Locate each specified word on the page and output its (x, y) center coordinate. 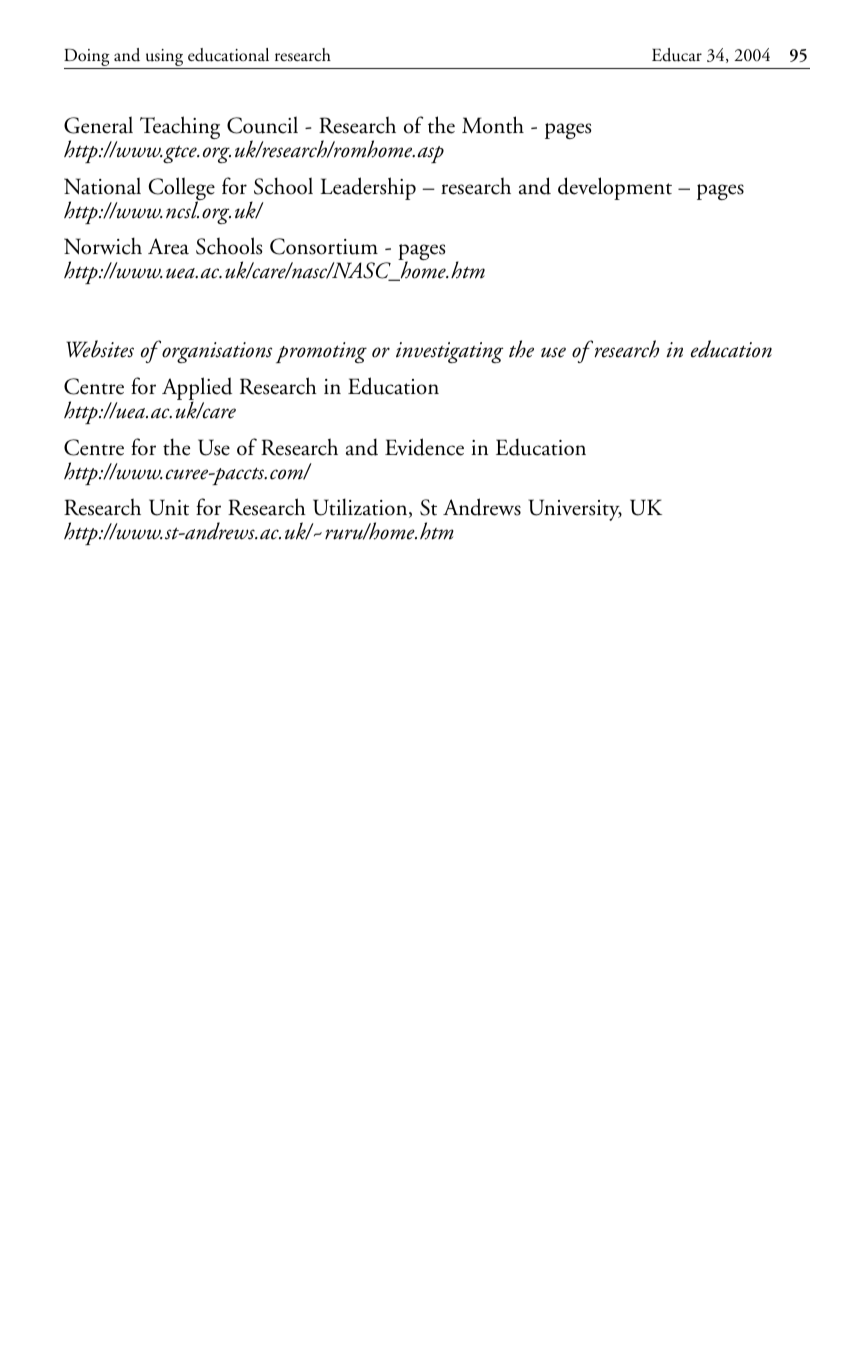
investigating (449, 352)
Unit (169, 507)
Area (168, 246)
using (164, 59)
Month (493, 125)
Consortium (324, 246)
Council (262, 125)
